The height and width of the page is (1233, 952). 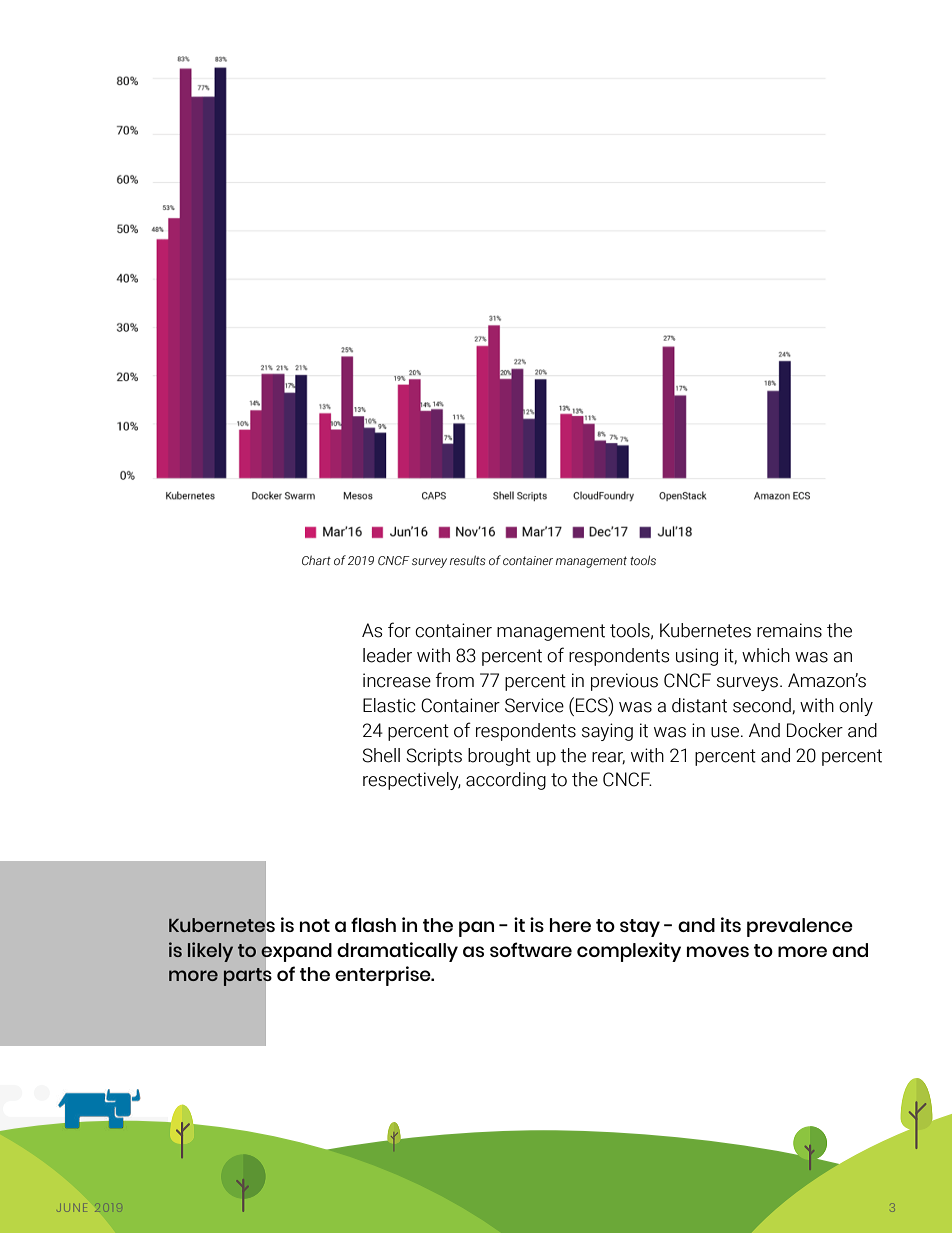 I want to click on likely, so click(x=210, y=952).
